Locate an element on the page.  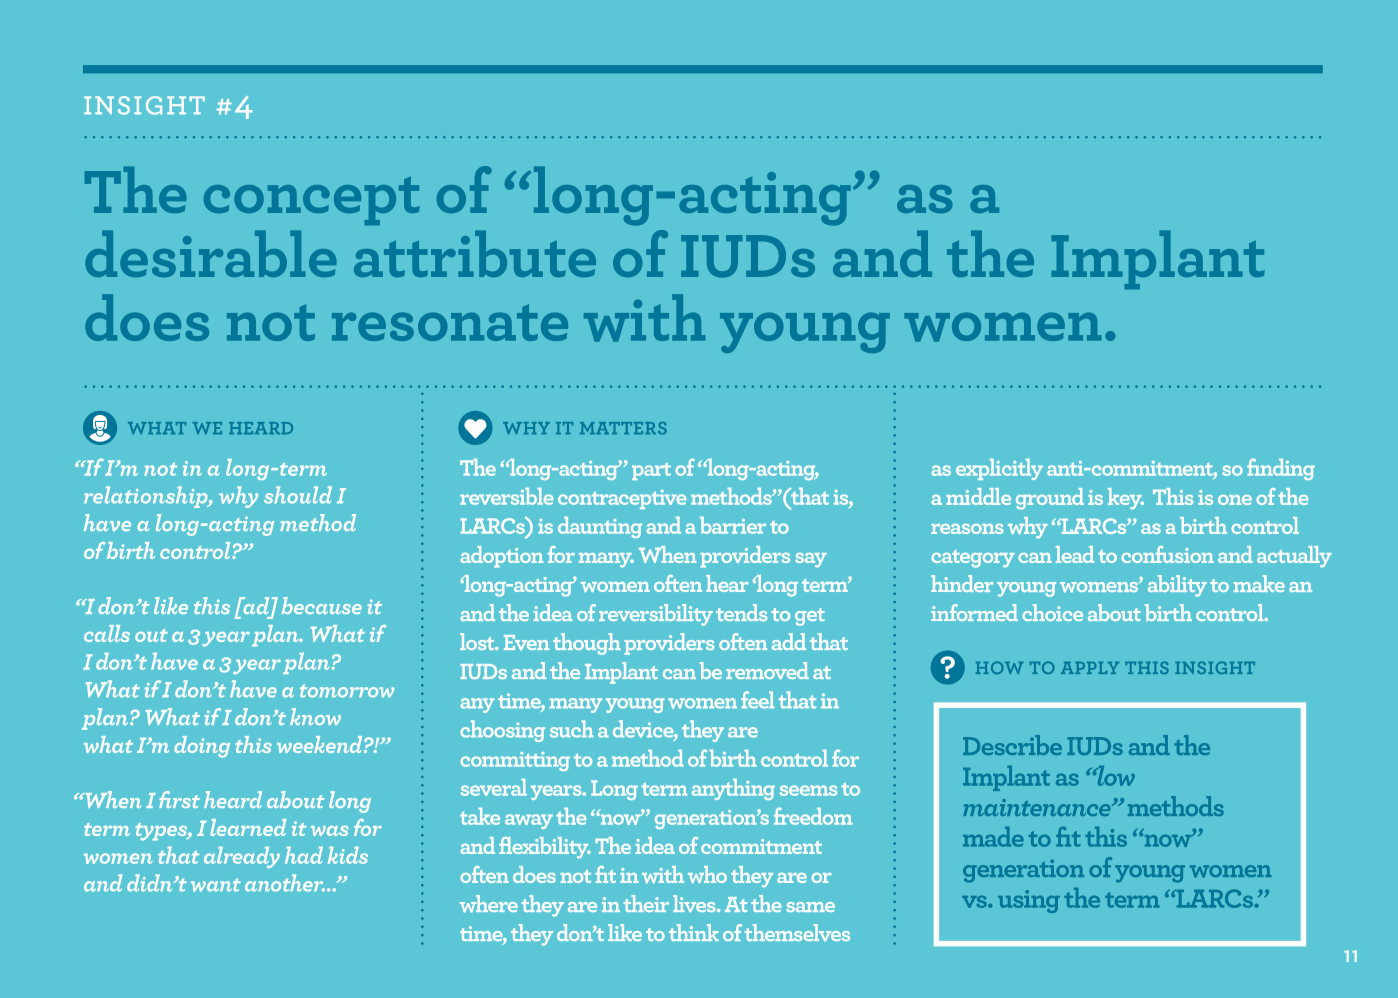
because is located at coordinates (322, 605).
